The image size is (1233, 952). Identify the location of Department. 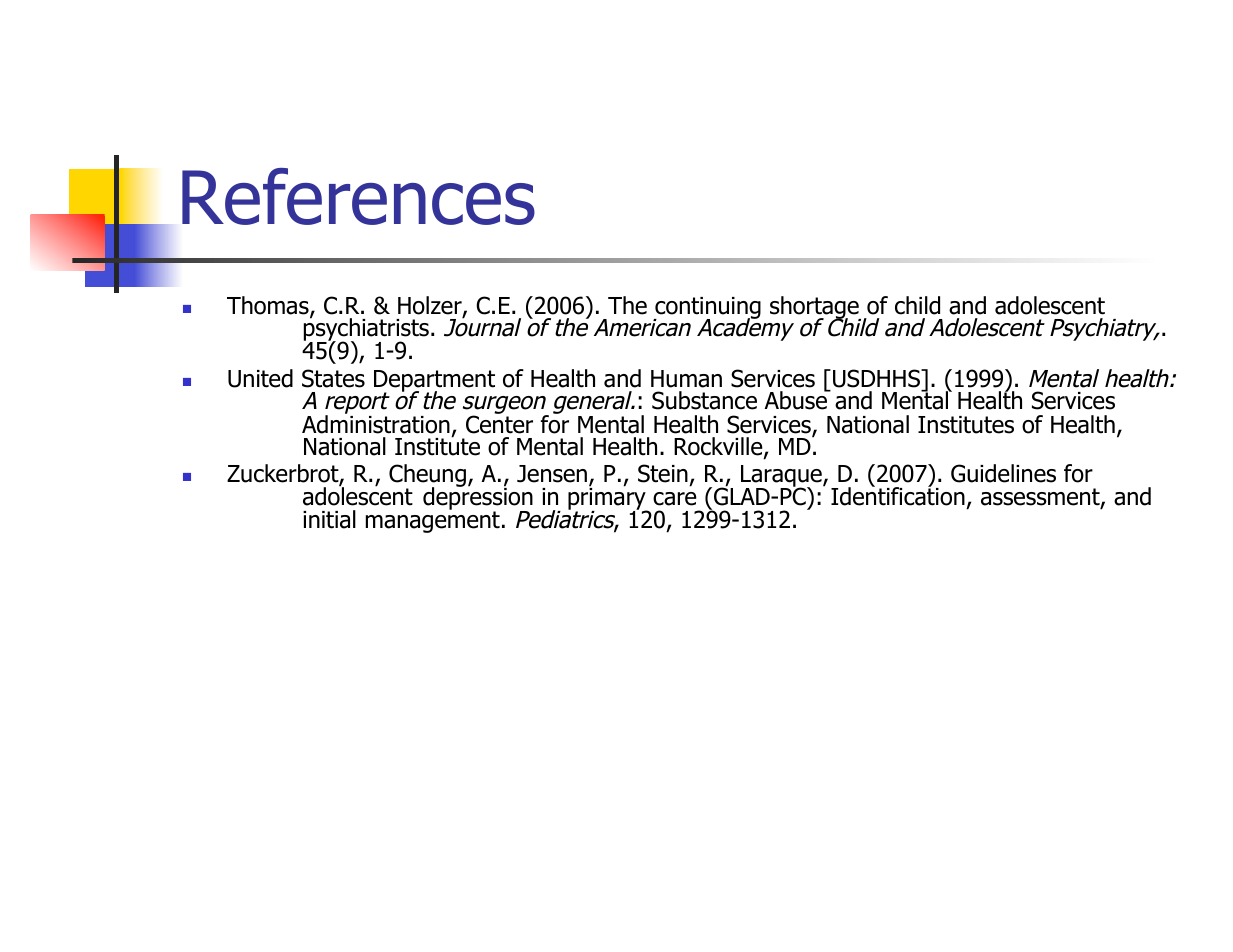
(434, 382).
